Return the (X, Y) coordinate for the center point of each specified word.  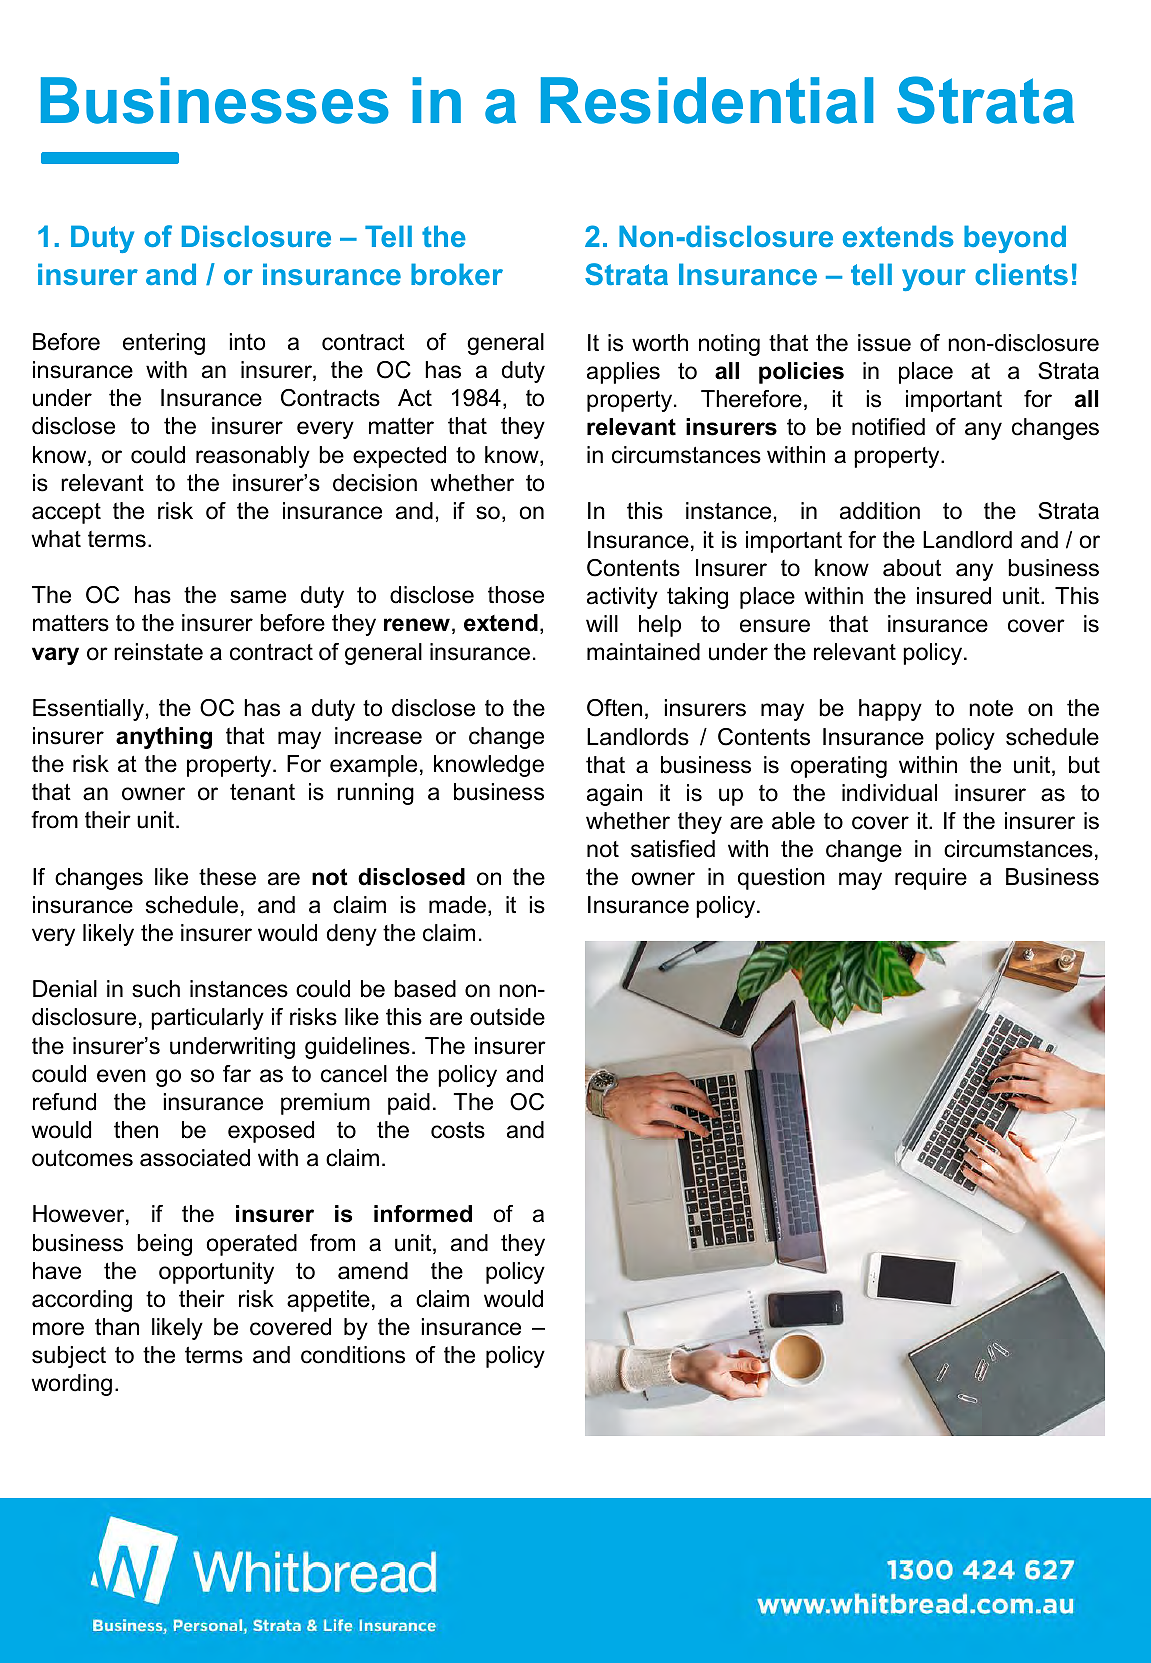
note (991, 708)
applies (623, 373)
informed (423, 1214)
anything (164, 738)
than (117, 1327)
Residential (707, 100)
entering (164, 344)
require (931, 879)
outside (507, 1017)
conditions (353, 1355)
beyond (1015, 239)
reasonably (253, 457)
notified (888, 427)
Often (614, 708)
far (237, 1074)
